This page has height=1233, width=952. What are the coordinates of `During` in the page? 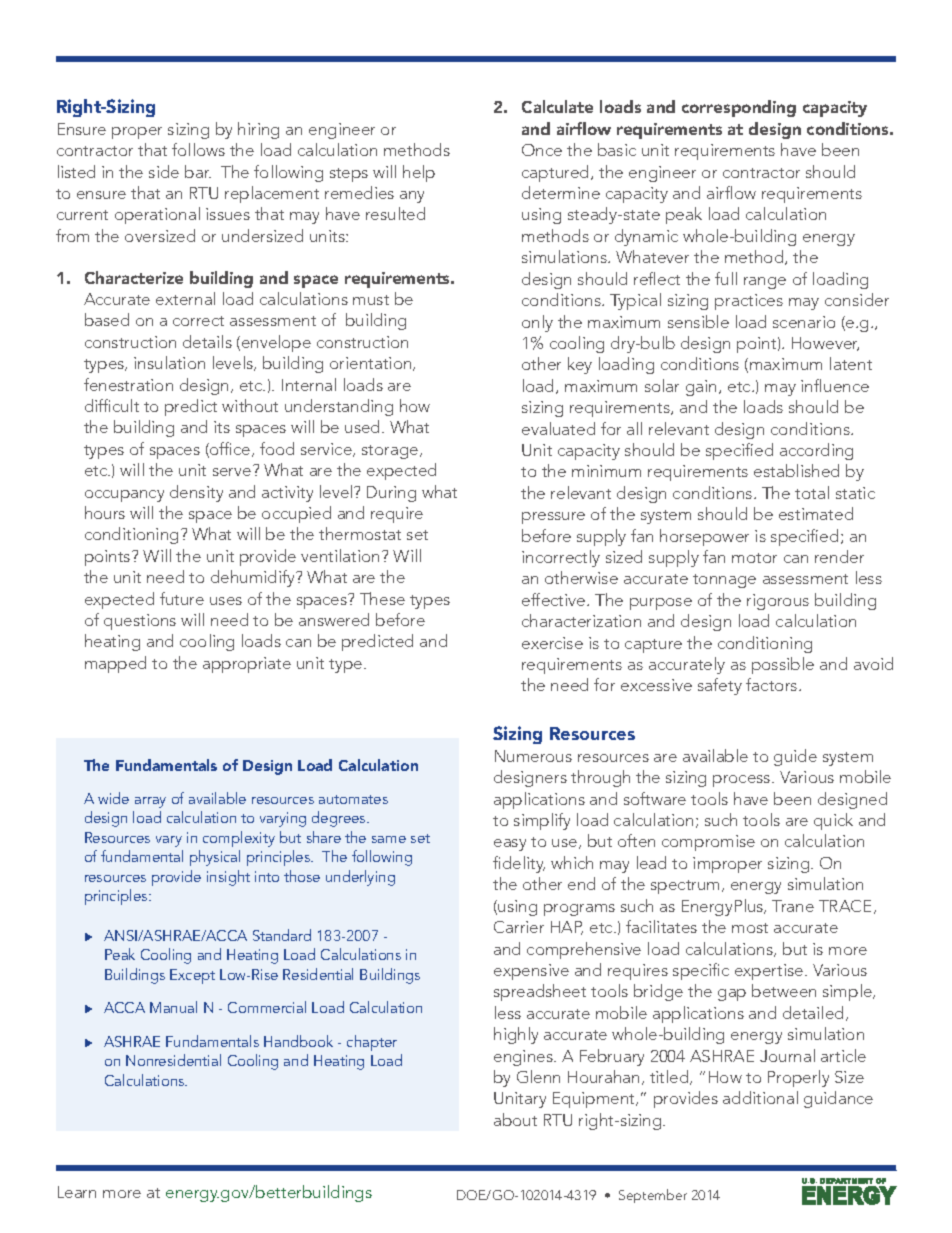 It's located at (391, 494).
